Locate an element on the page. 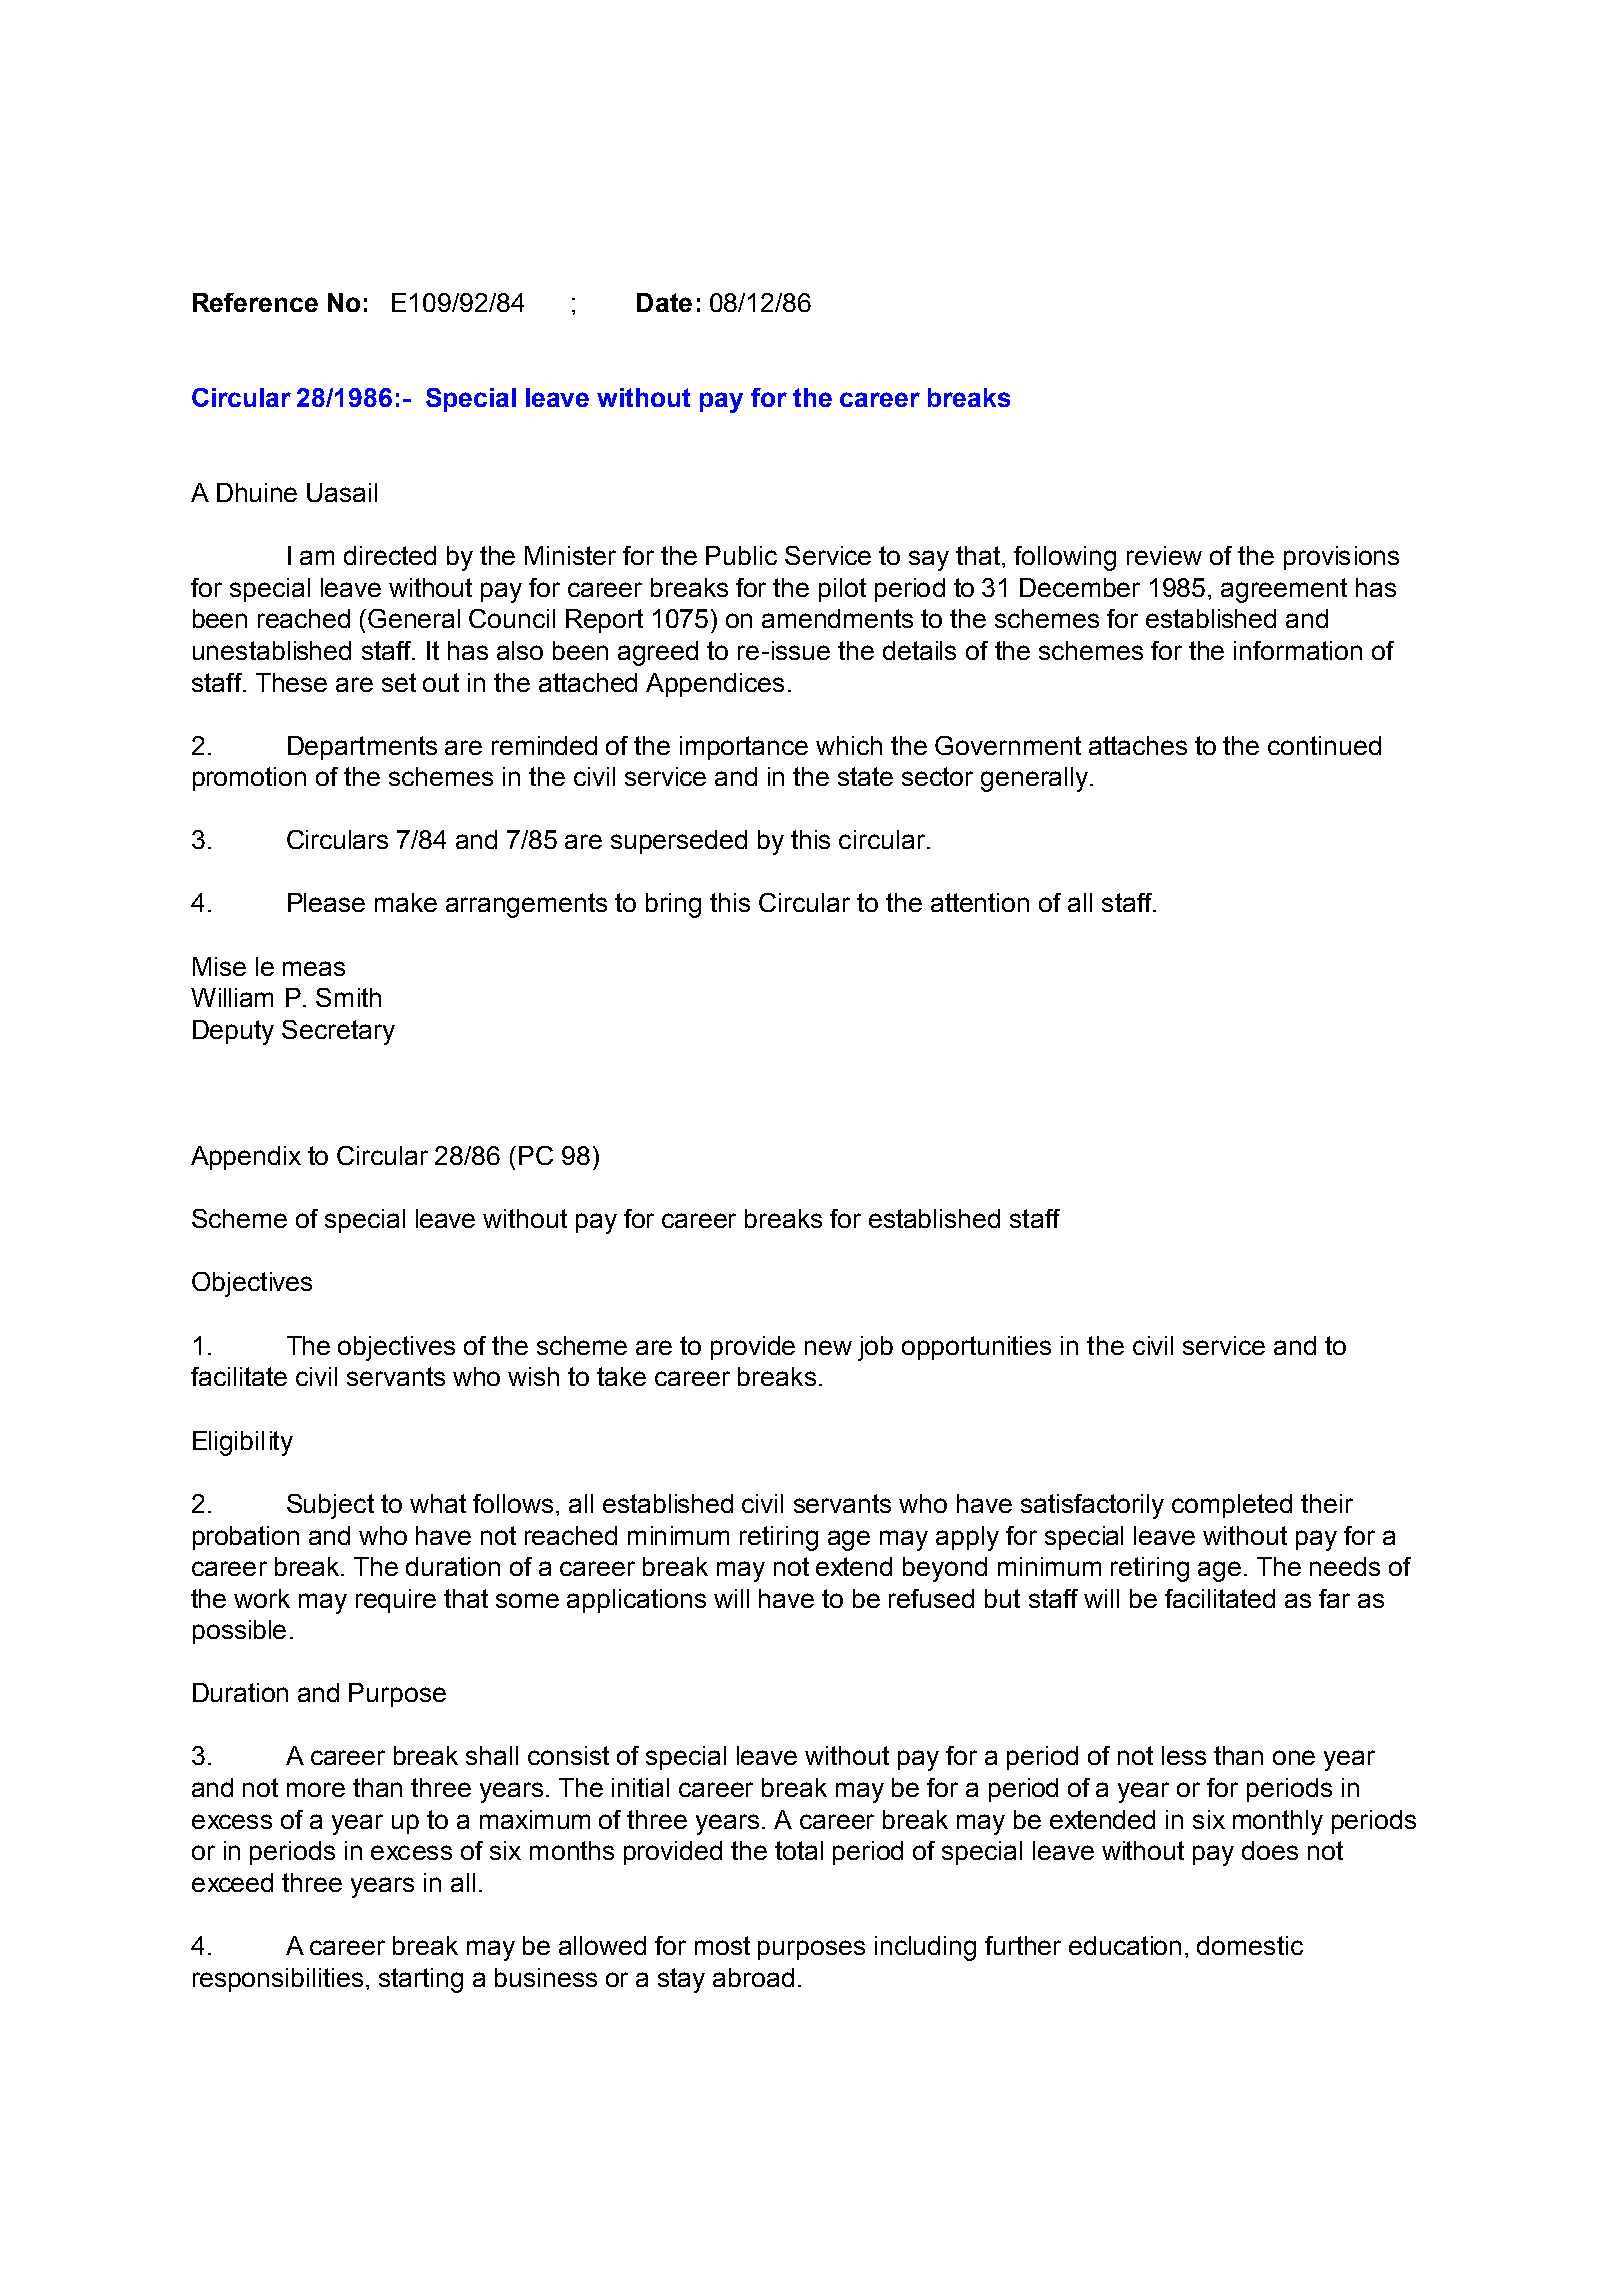 Image resolution: width=1610 pixels, height=2275 pixels. beyond is located at coordinates (945, 1569).
